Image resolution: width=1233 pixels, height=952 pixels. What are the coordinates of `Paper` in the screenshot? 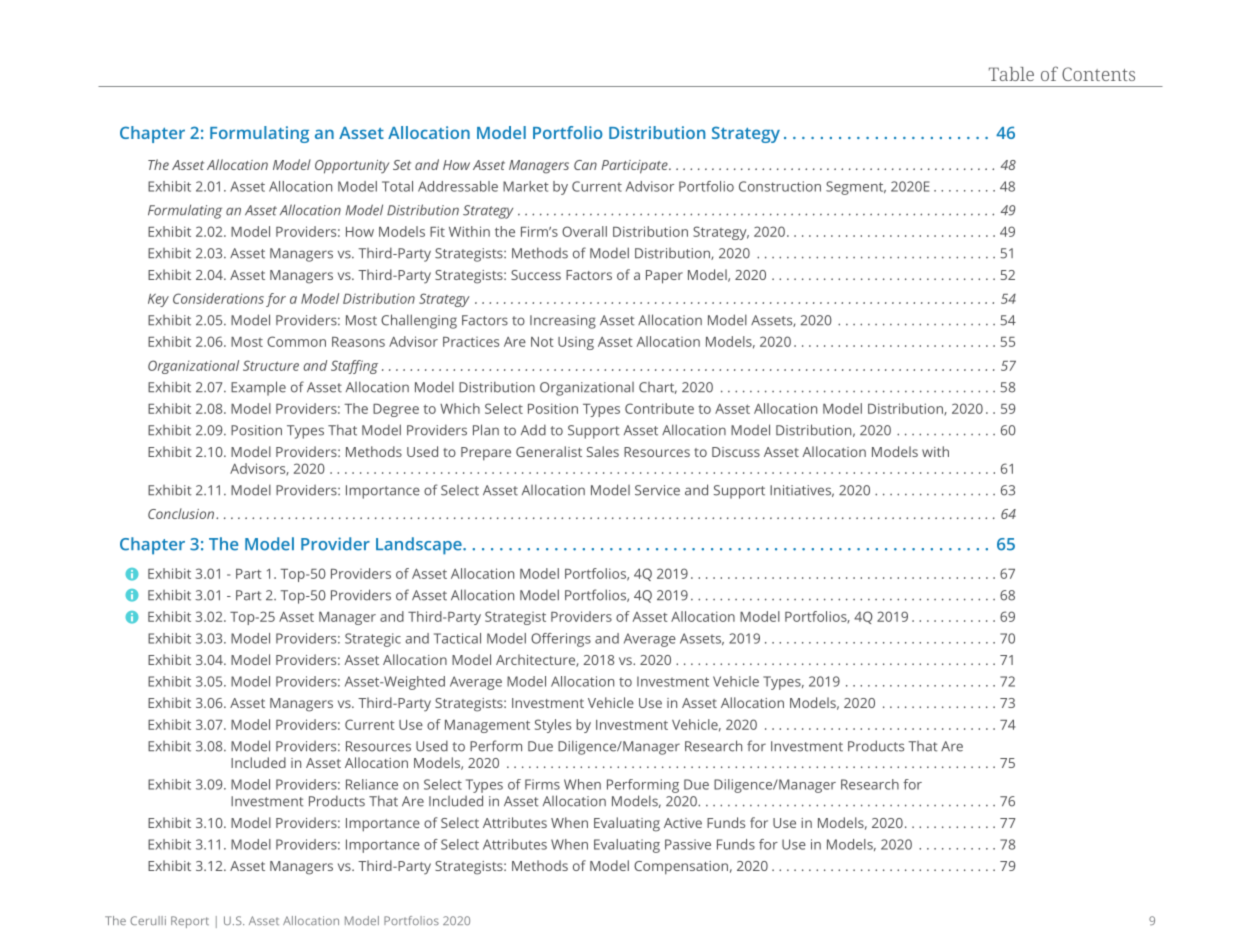 It's located at (664, 277).
